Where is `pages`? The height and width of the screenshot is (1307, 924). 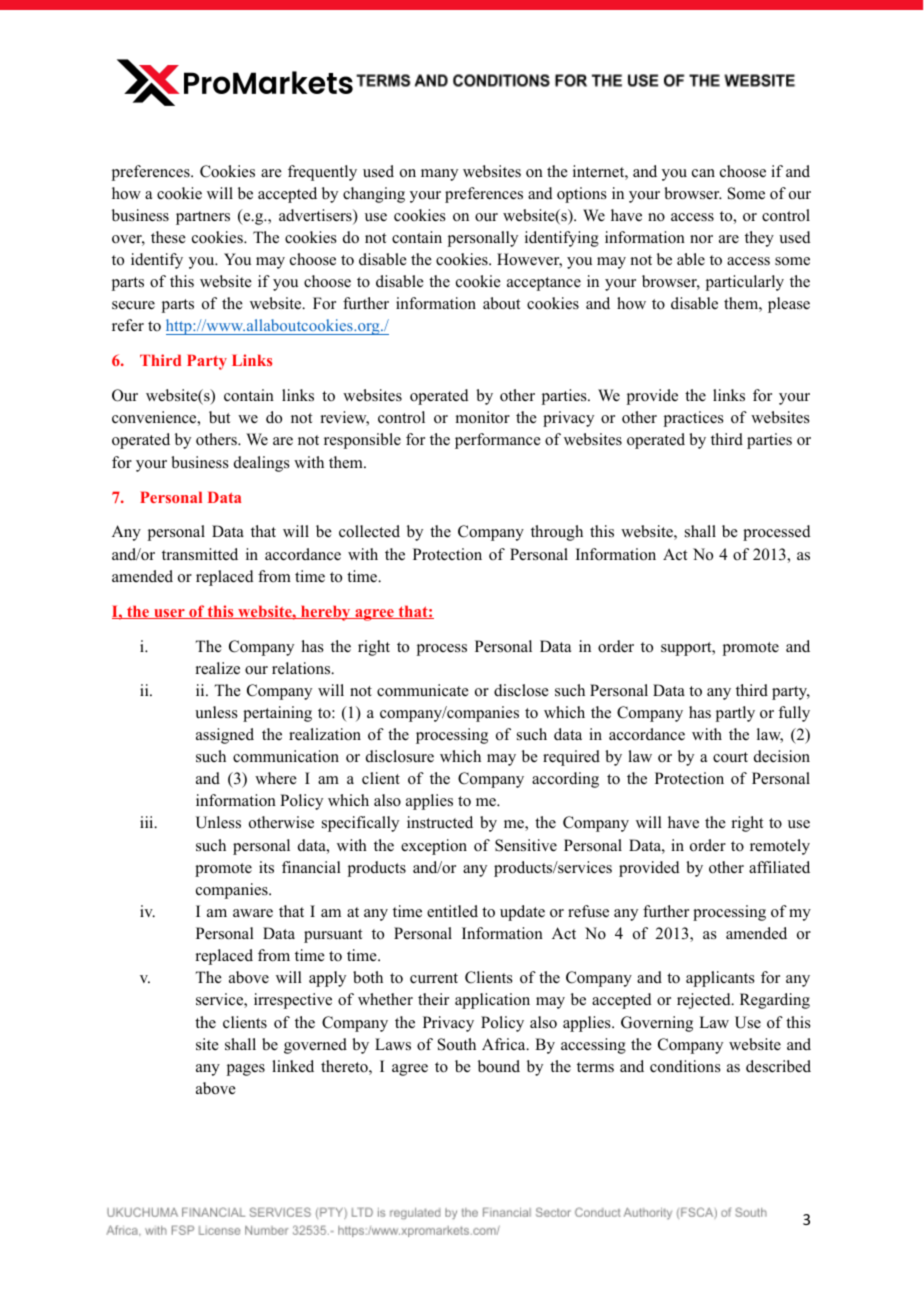 pages is located at coordinates (246, 1070).
